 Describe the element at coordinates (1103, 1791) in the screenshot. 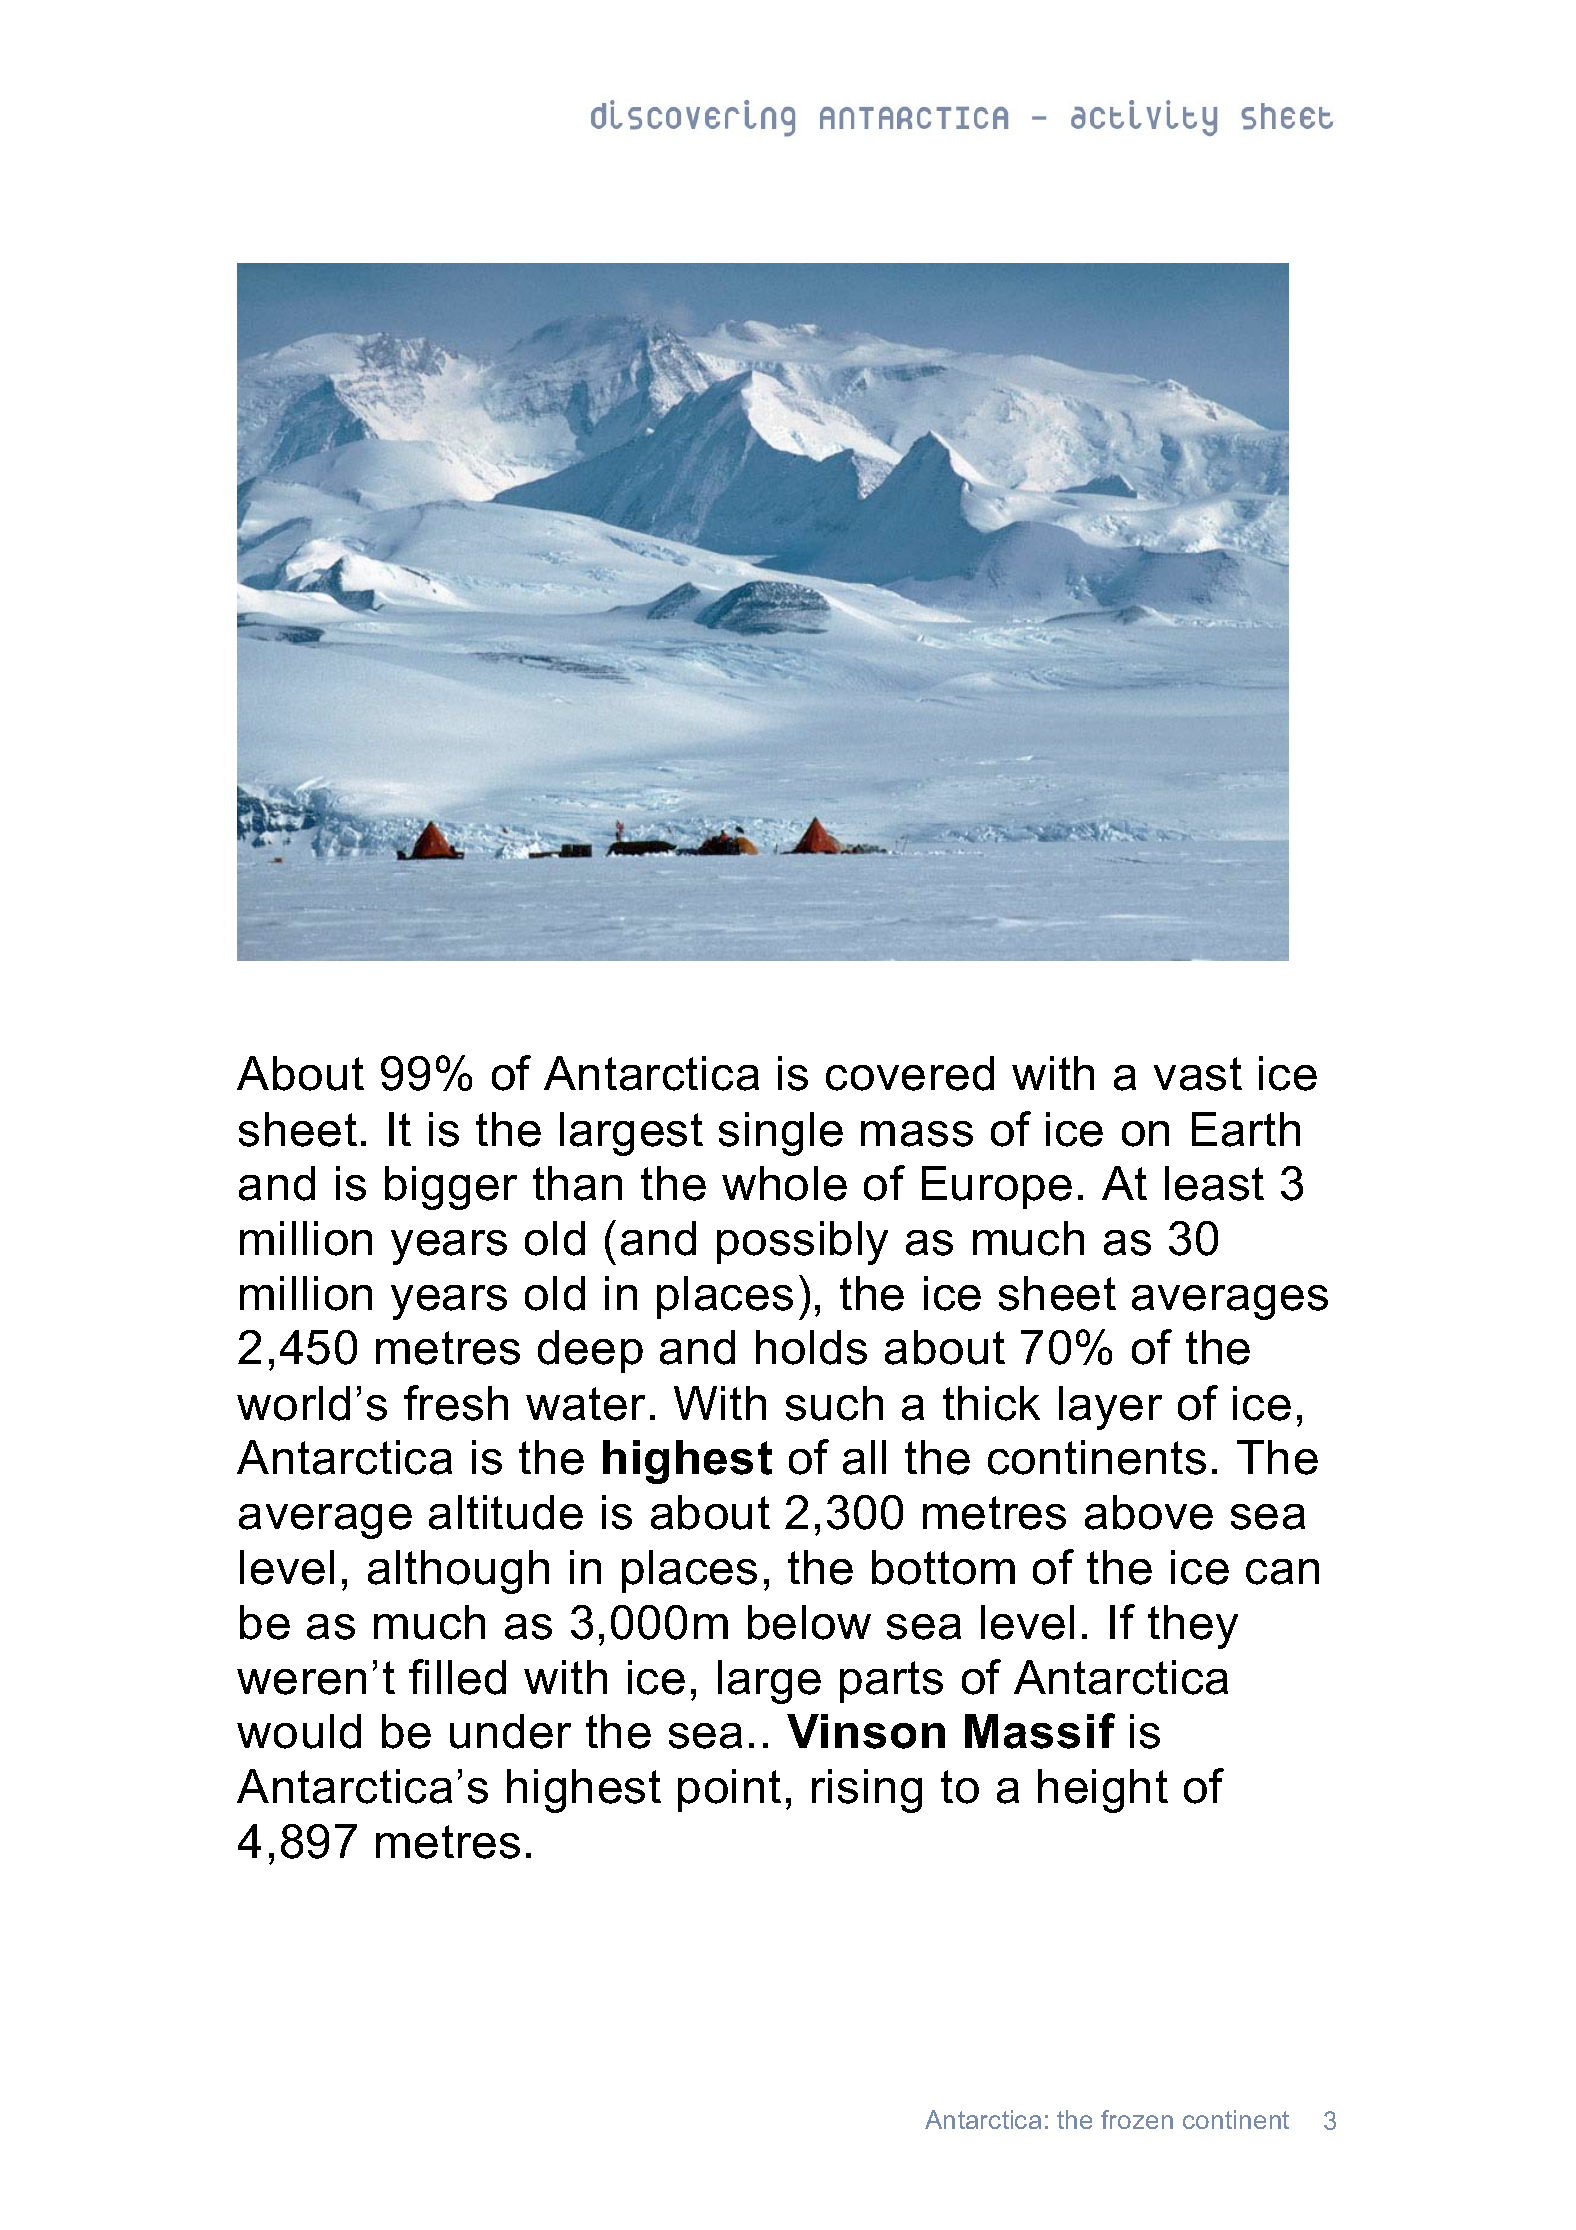

I see `height` at that location.
